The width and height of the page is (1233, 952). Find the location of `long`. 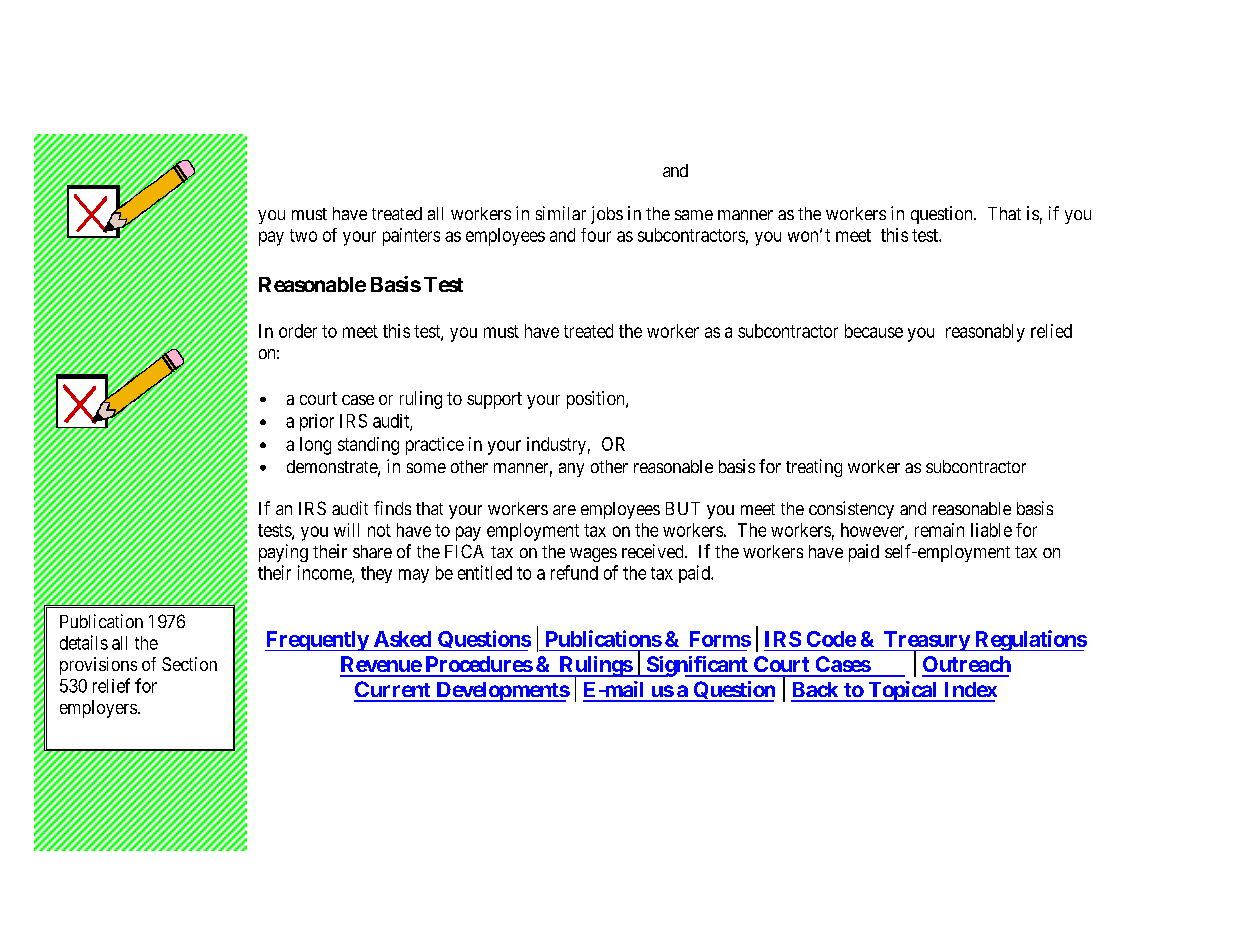

long is located at coordinates (315, 446).
